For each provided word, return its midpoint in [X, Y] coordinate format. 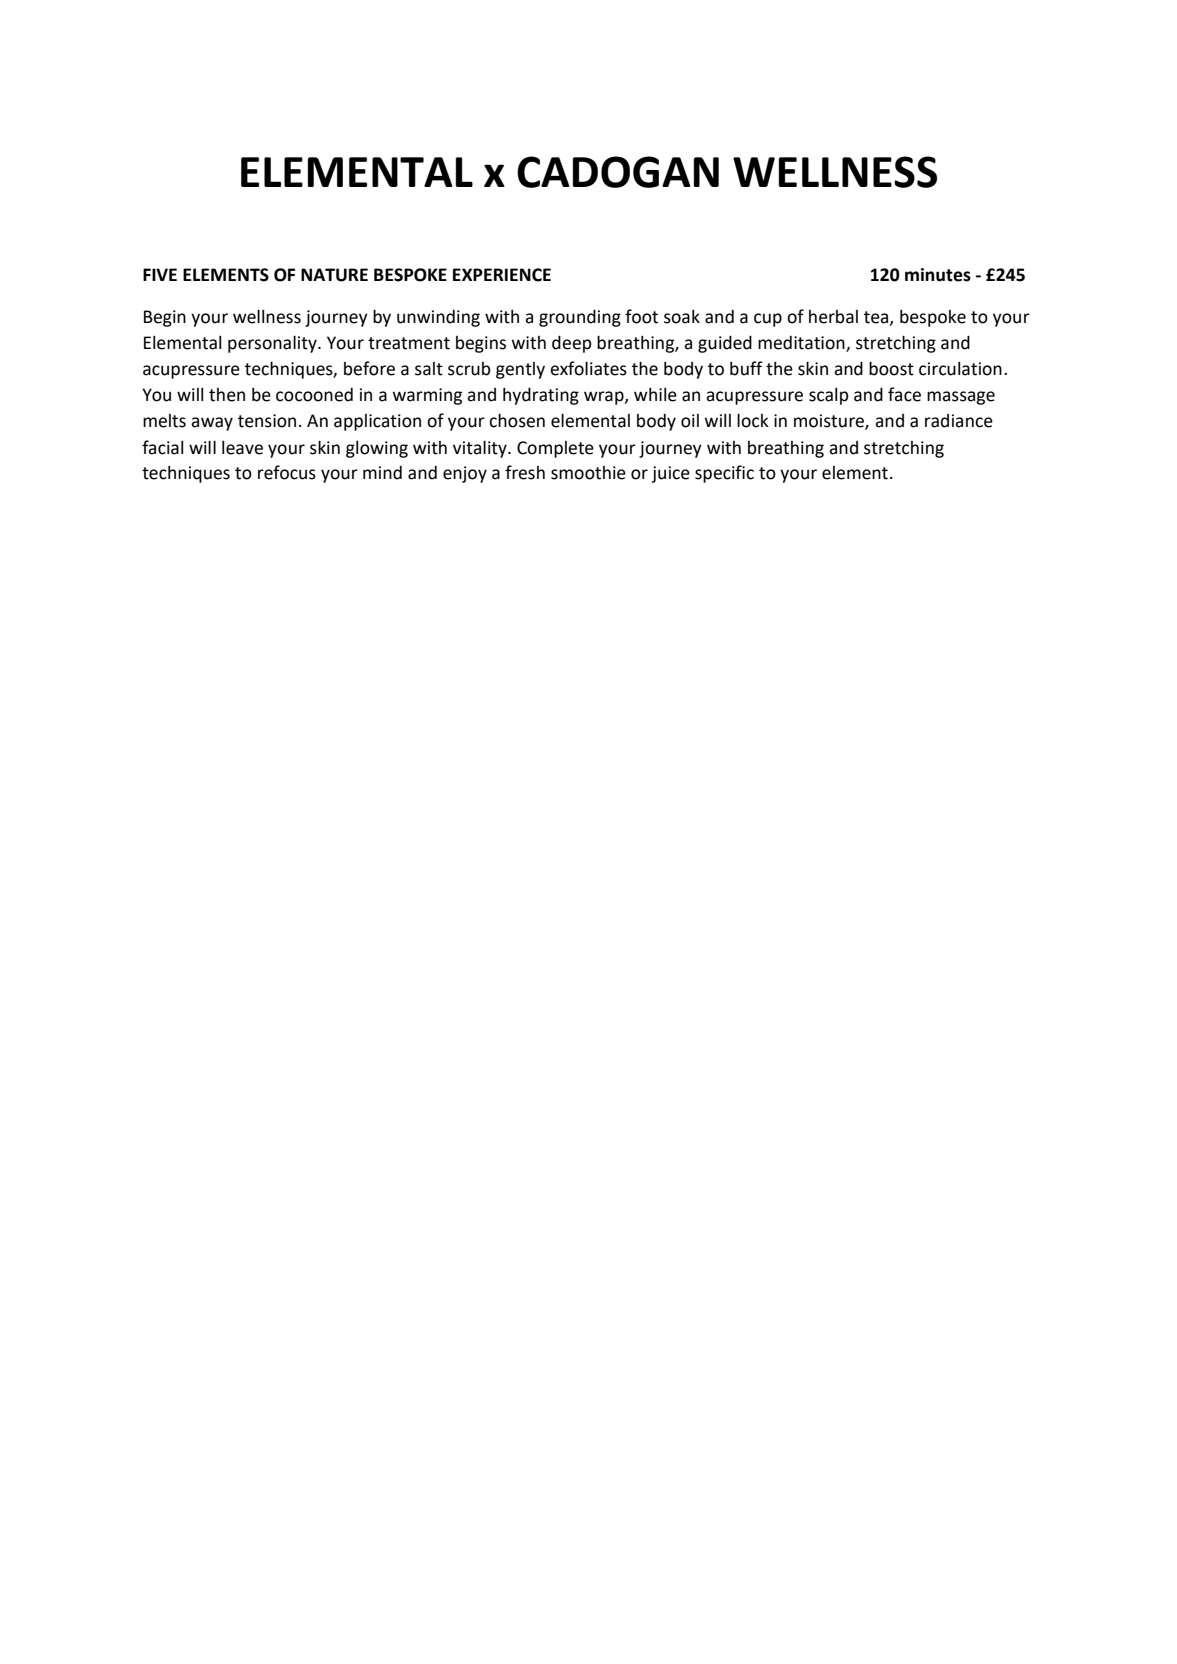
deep [572, 344]
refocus [287, 472]
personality [273, 344]
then [227, 395]
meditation [802, 344]
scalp [829, 396]
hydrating [541, 396]
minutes [938, 275]
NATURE [334, 275]
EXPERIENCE [502, 275]
